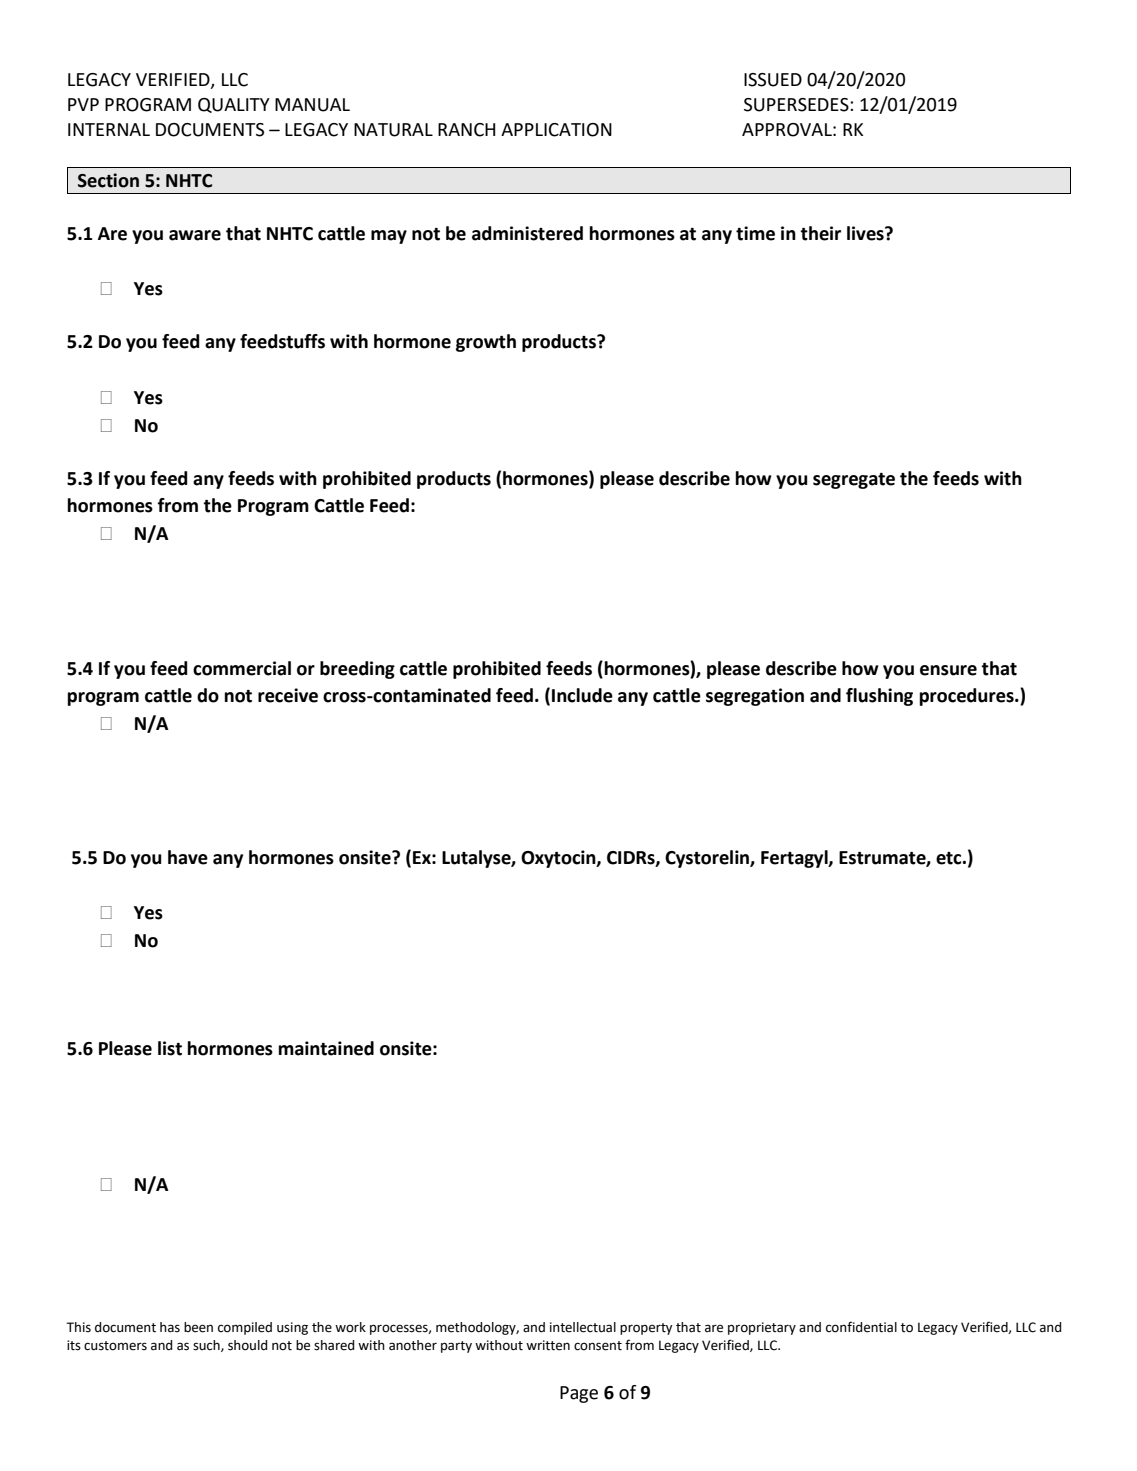  What do you see at coordinates (861, 1327) in the screenshot?
I see `confidential` at bounding box center [861, 1327].
